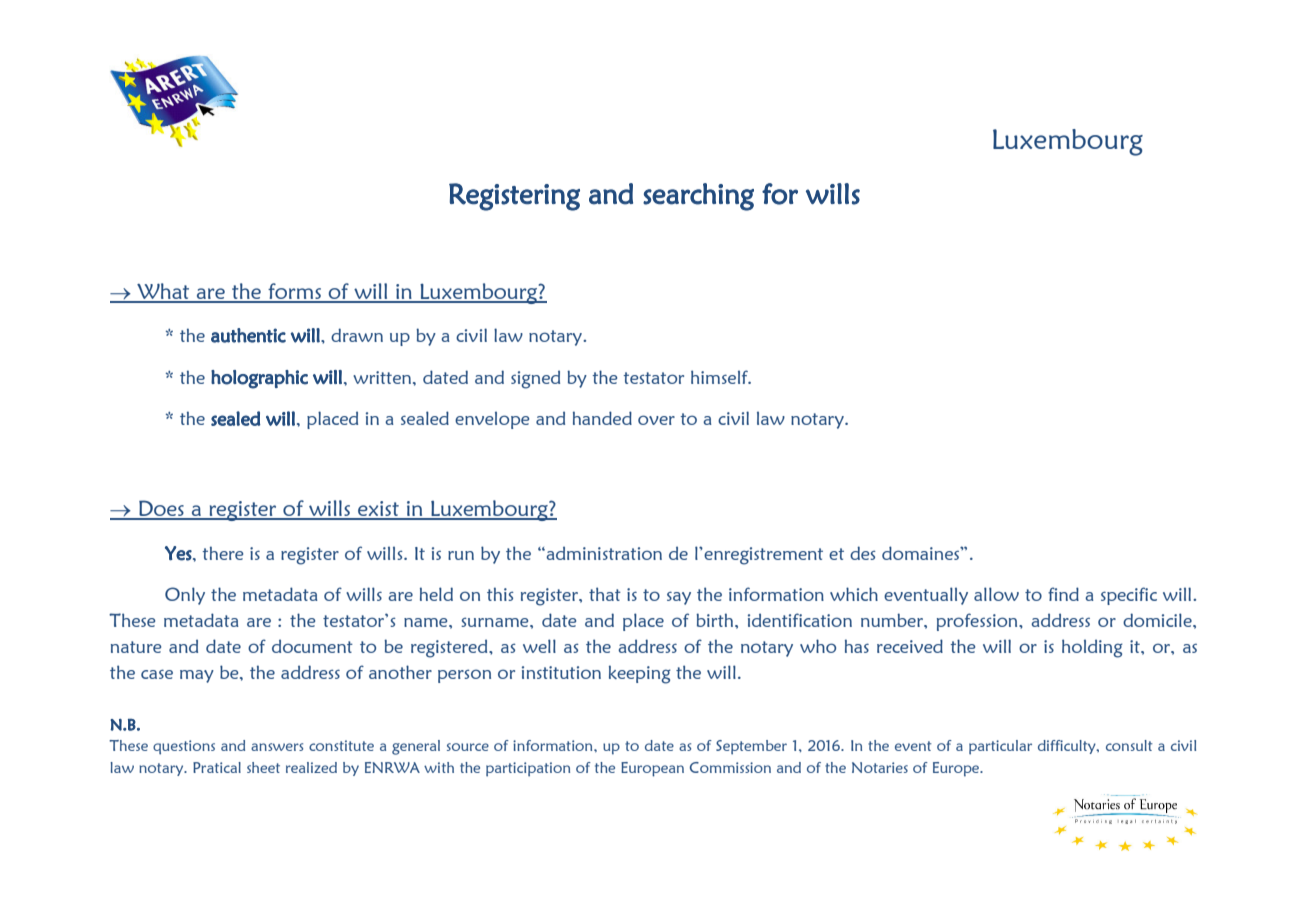 Image resolution: width=1308 pixels, height=924 pixels. What do you see at coordinates (277, 747) in the screenshot?
I see `answers` at bounding box center [277, 747].
